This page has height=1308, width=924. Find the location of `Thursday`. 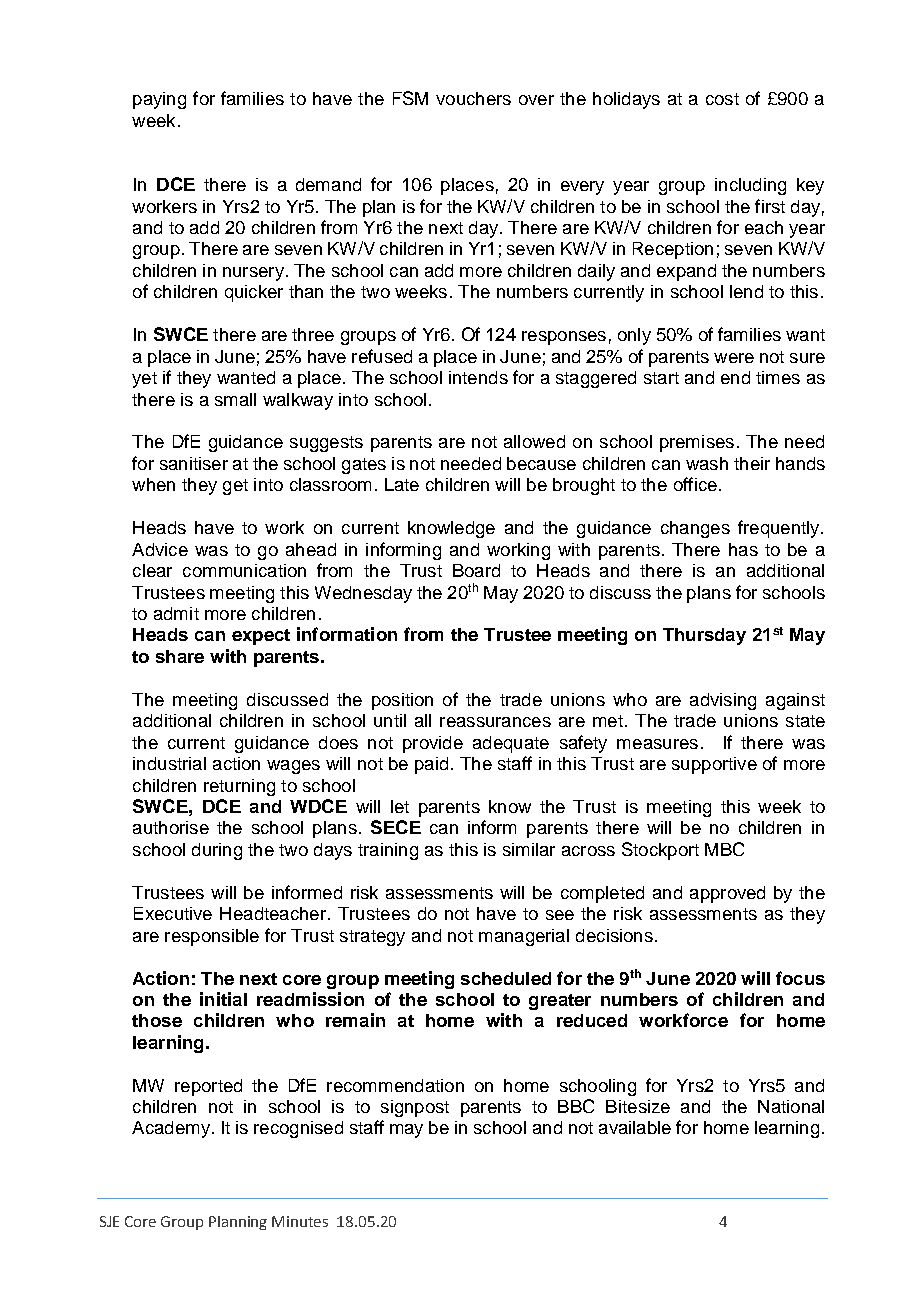

Thursday is located at coordinates (704, 636).
